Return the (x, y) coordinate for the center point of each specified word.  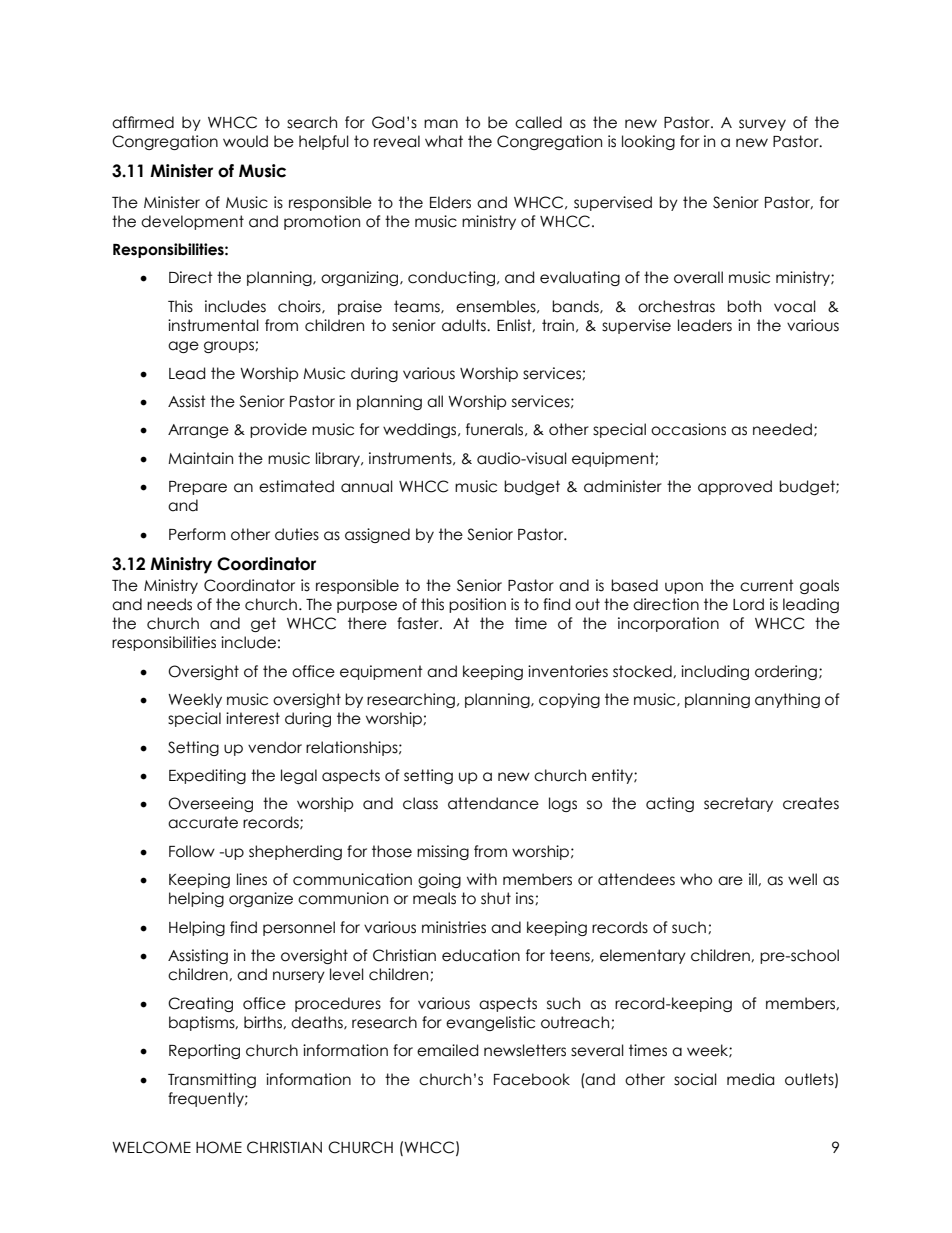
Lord (748, 604)
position (477, 605)
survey (762, 125)
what (444, 141)
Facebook (532, 1079)
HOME (219, 1147)
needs (169, 604)
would (245, 141)
